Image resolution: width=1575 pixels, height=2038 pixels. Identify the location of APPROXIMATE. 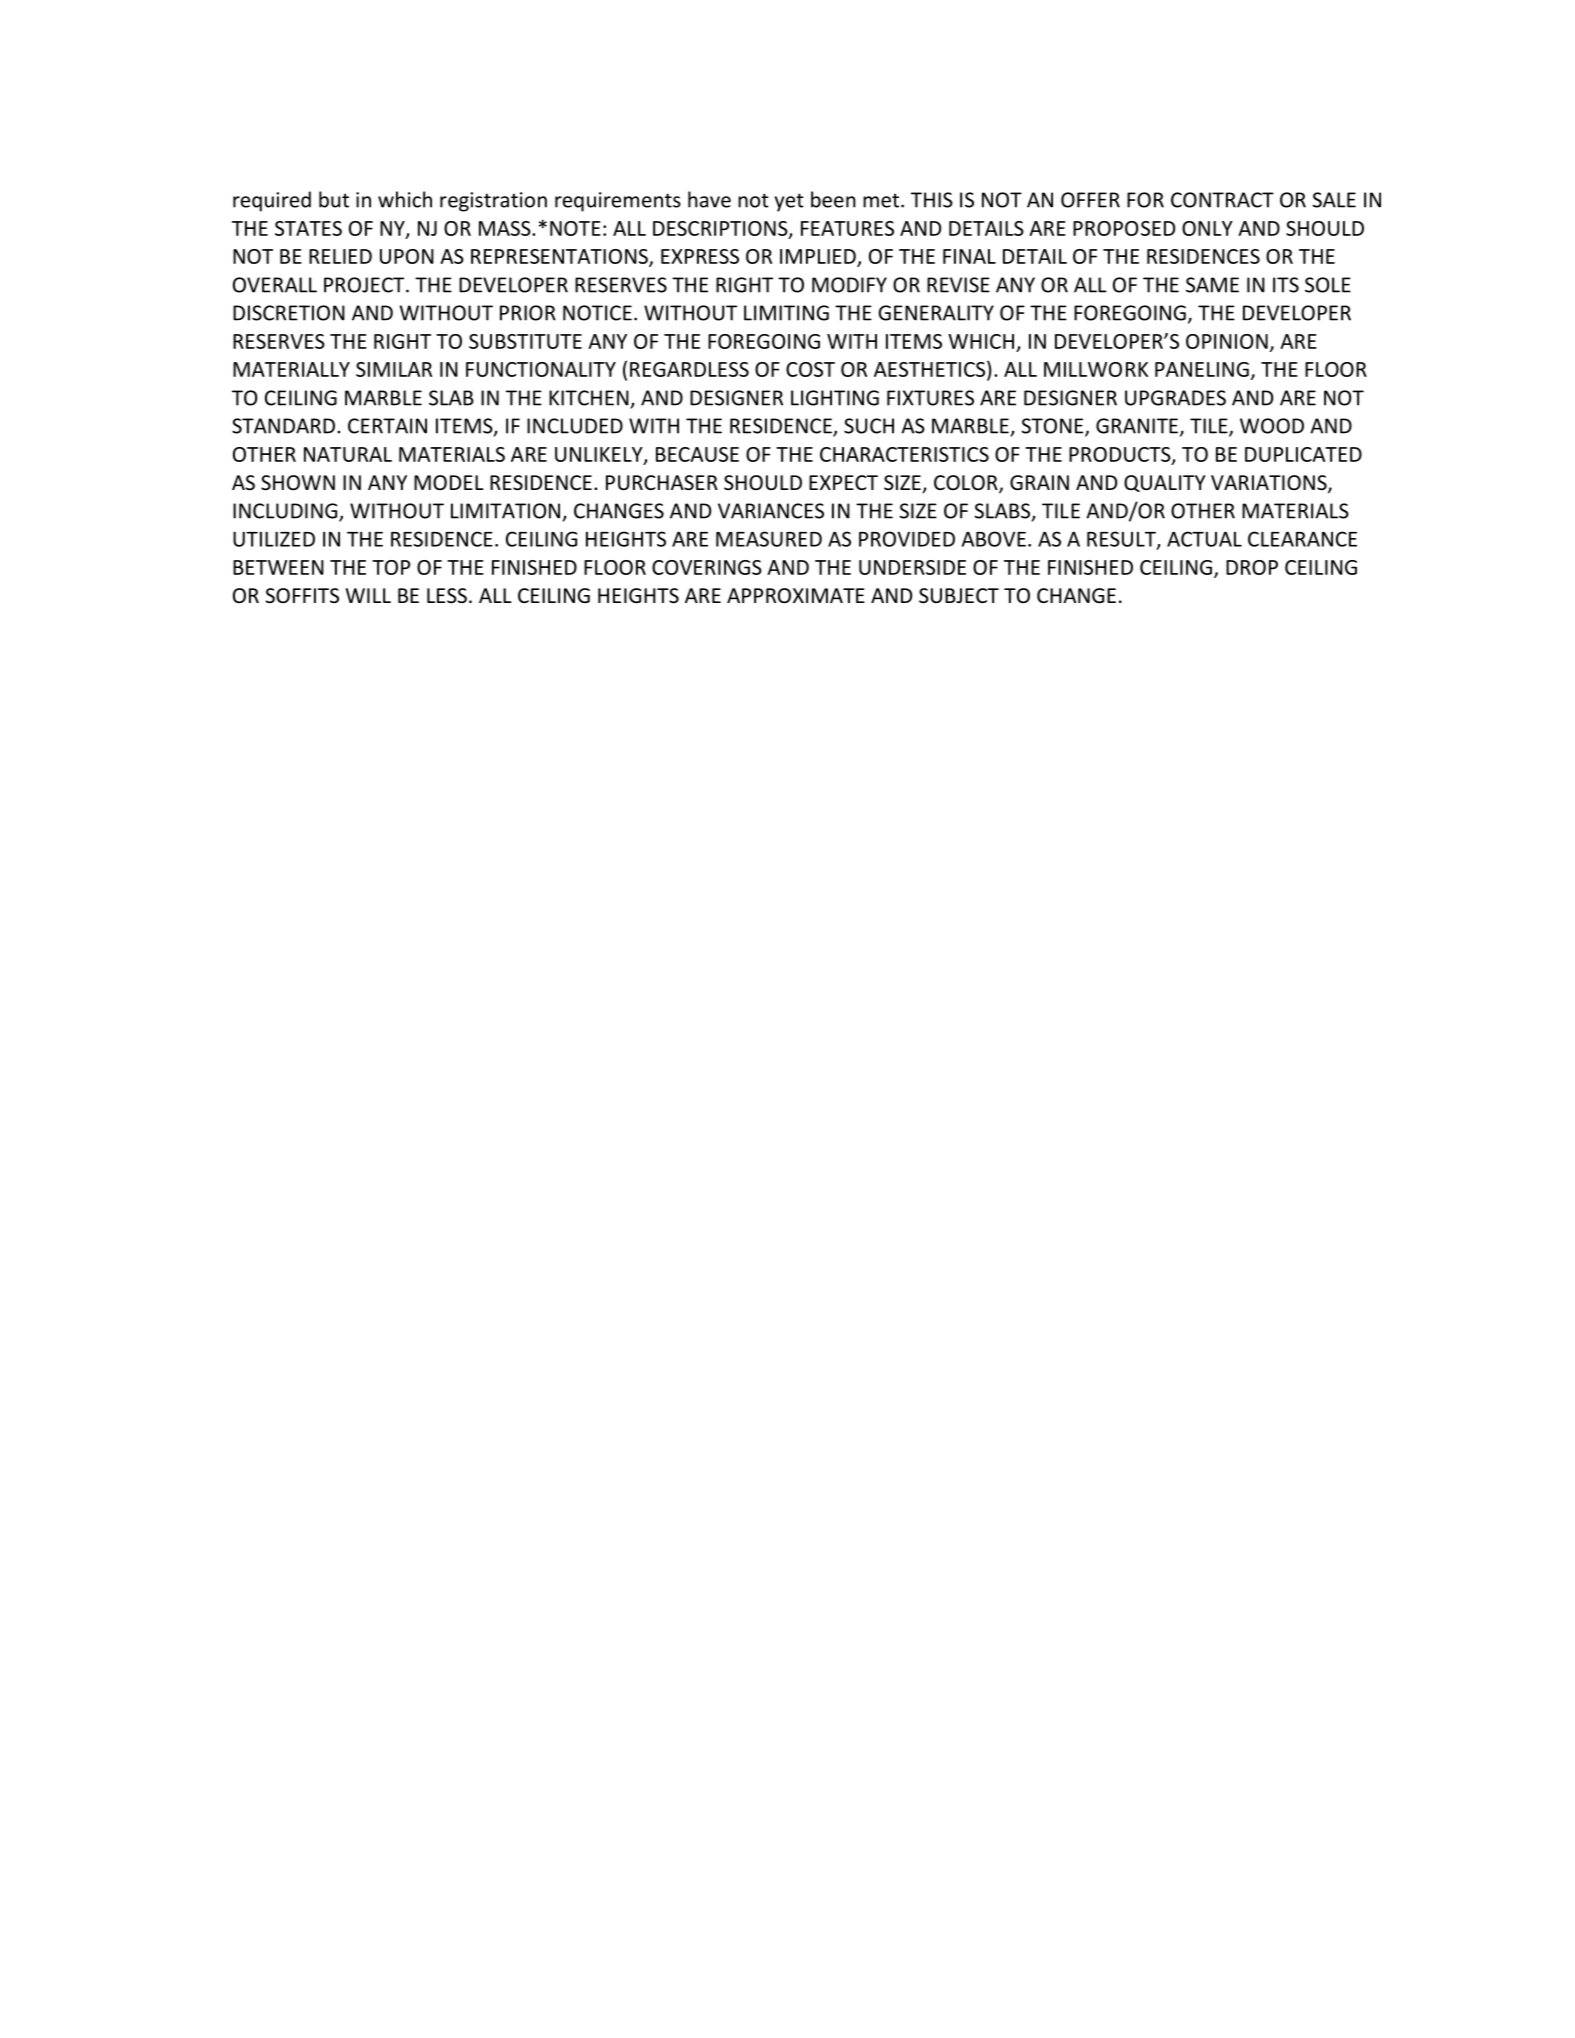
(796, 596).
